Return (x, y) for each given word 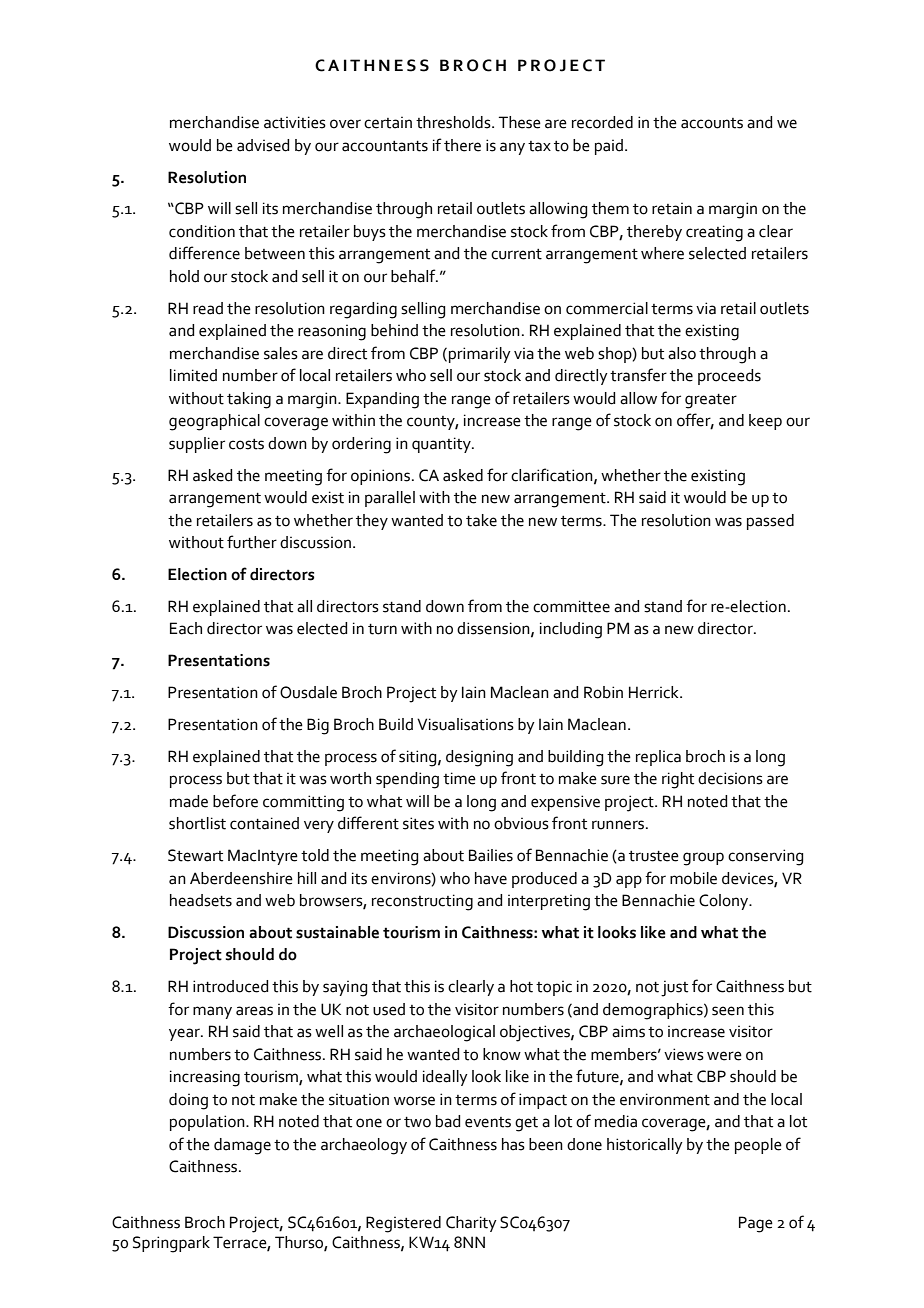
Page (756, 1224)
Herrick (655, 692)
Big (318, 726)
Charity (471, 1224)
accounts (712, 123)
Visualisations (465, 724)
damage (242, 1146)
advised (263, 145)
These (520, 122)
